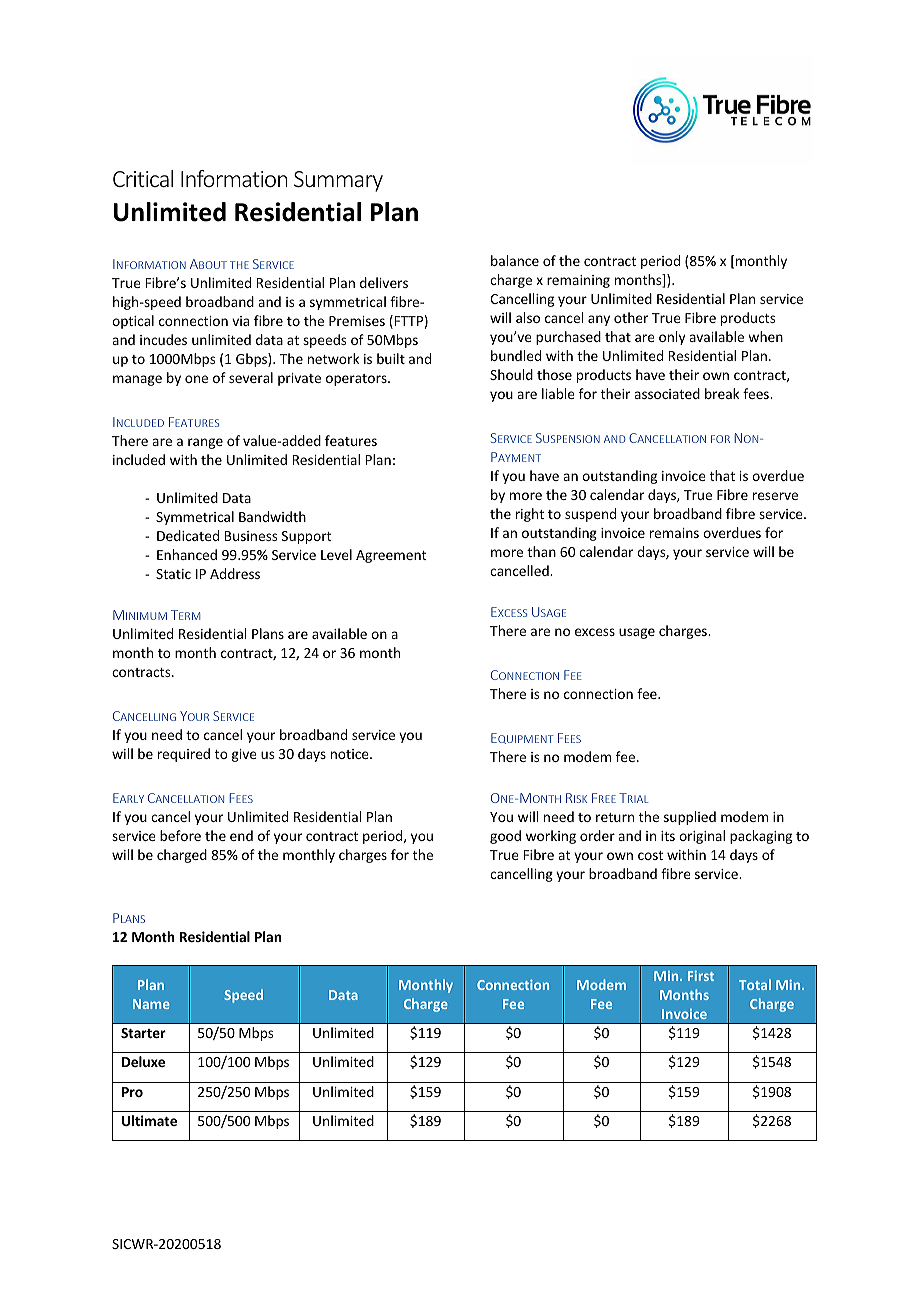 The height and width of the screenshot is (1308, 924). Describe the element at coordinates (755, 984) in the screenshot. I see `Total` at that location.
